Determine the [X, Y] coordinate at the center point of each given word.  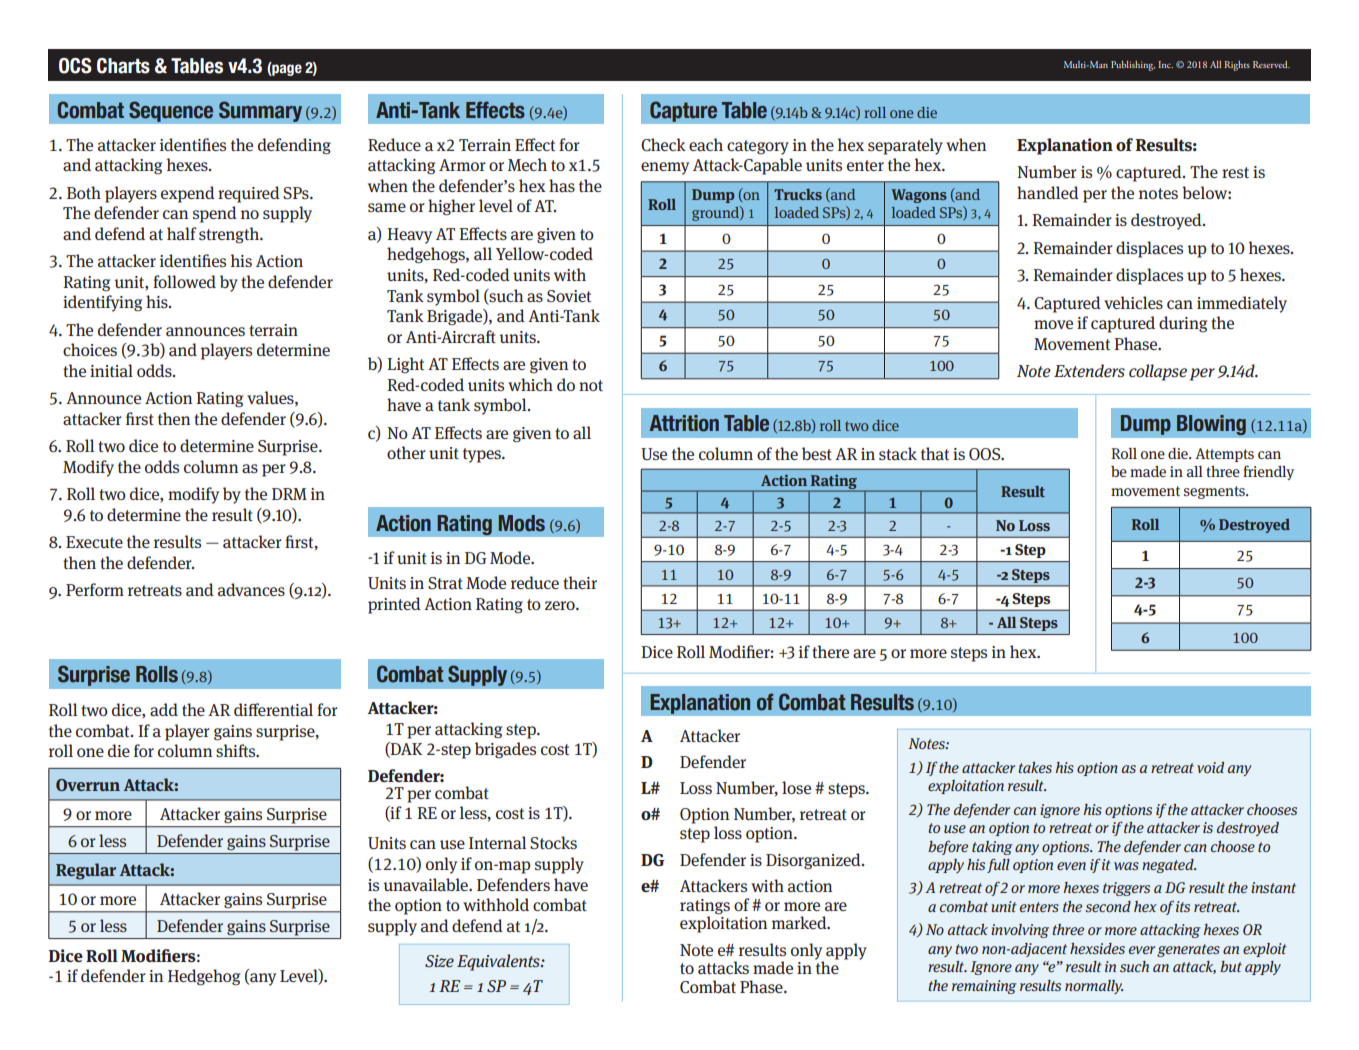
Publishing [1133, 66]
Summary [260, 111]
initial [111, 371]
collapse [1158, 372]
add [164, 710]
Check [663, 144]
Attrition [684, 423]
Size [439, 961]
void [1210, 767]
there [830, 651]
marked [800, 923]
